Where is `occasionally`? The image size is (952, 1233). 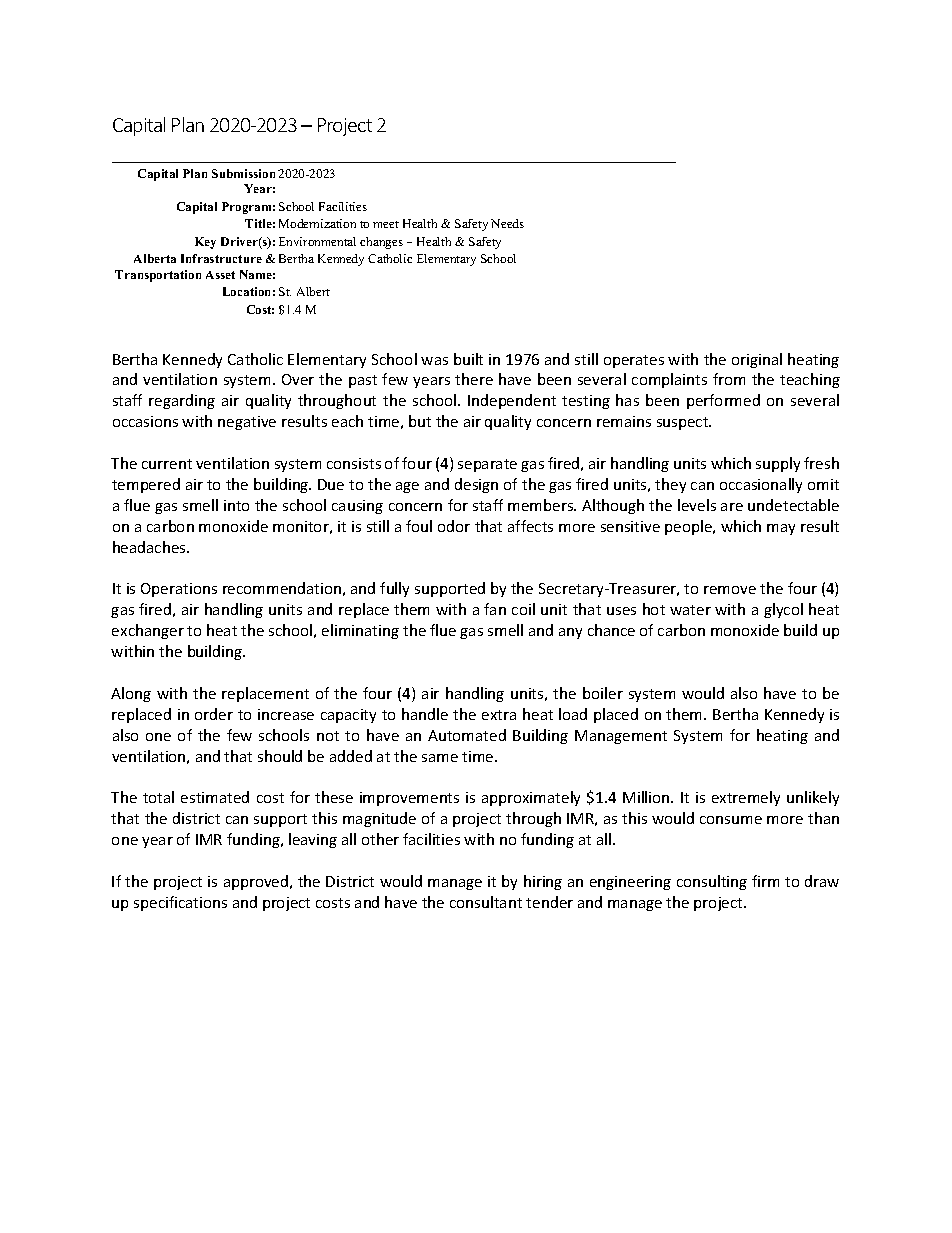
occasionally is located at coordinates (761, 485).
